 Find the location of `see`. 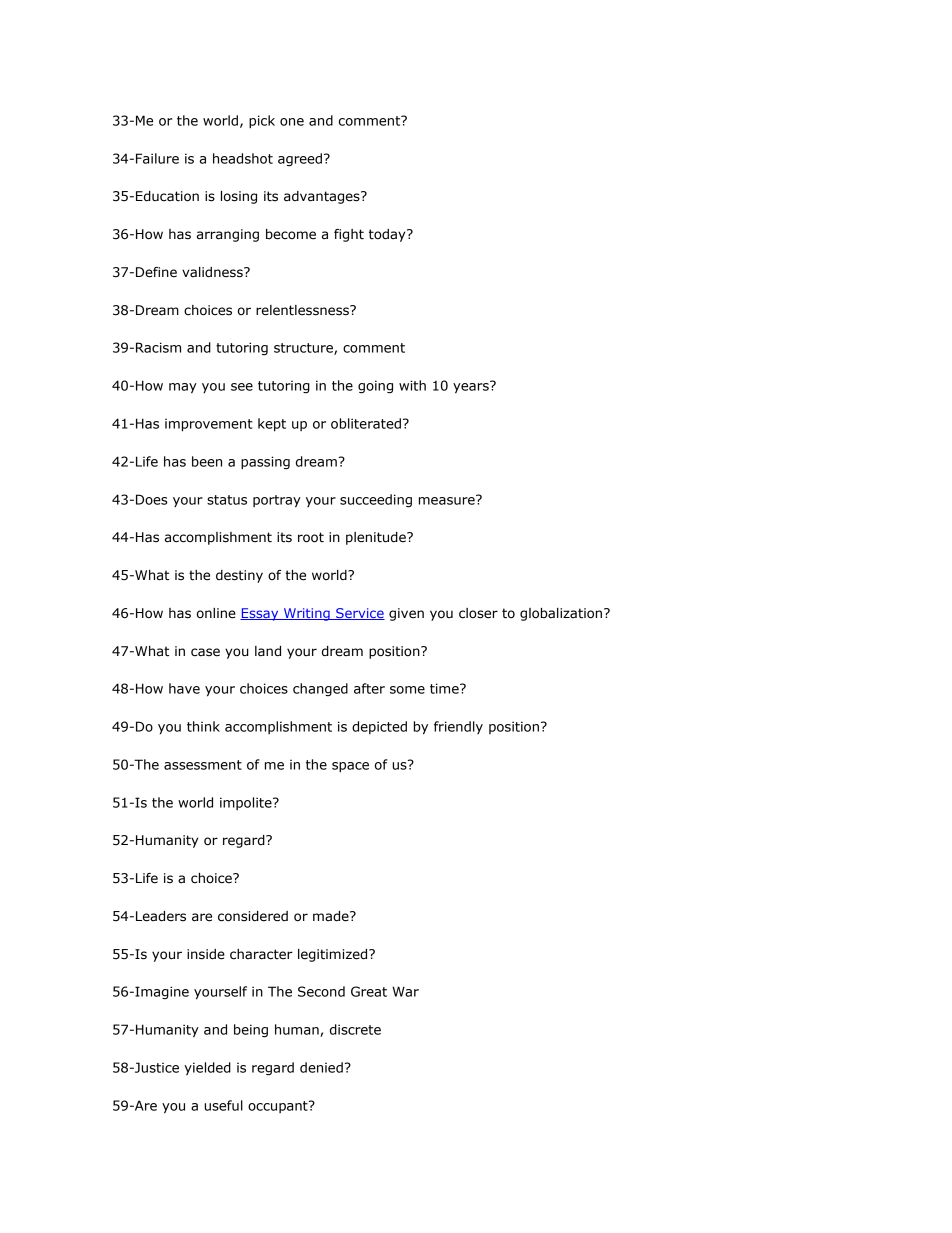

see is located at coordinates (242, 387).
